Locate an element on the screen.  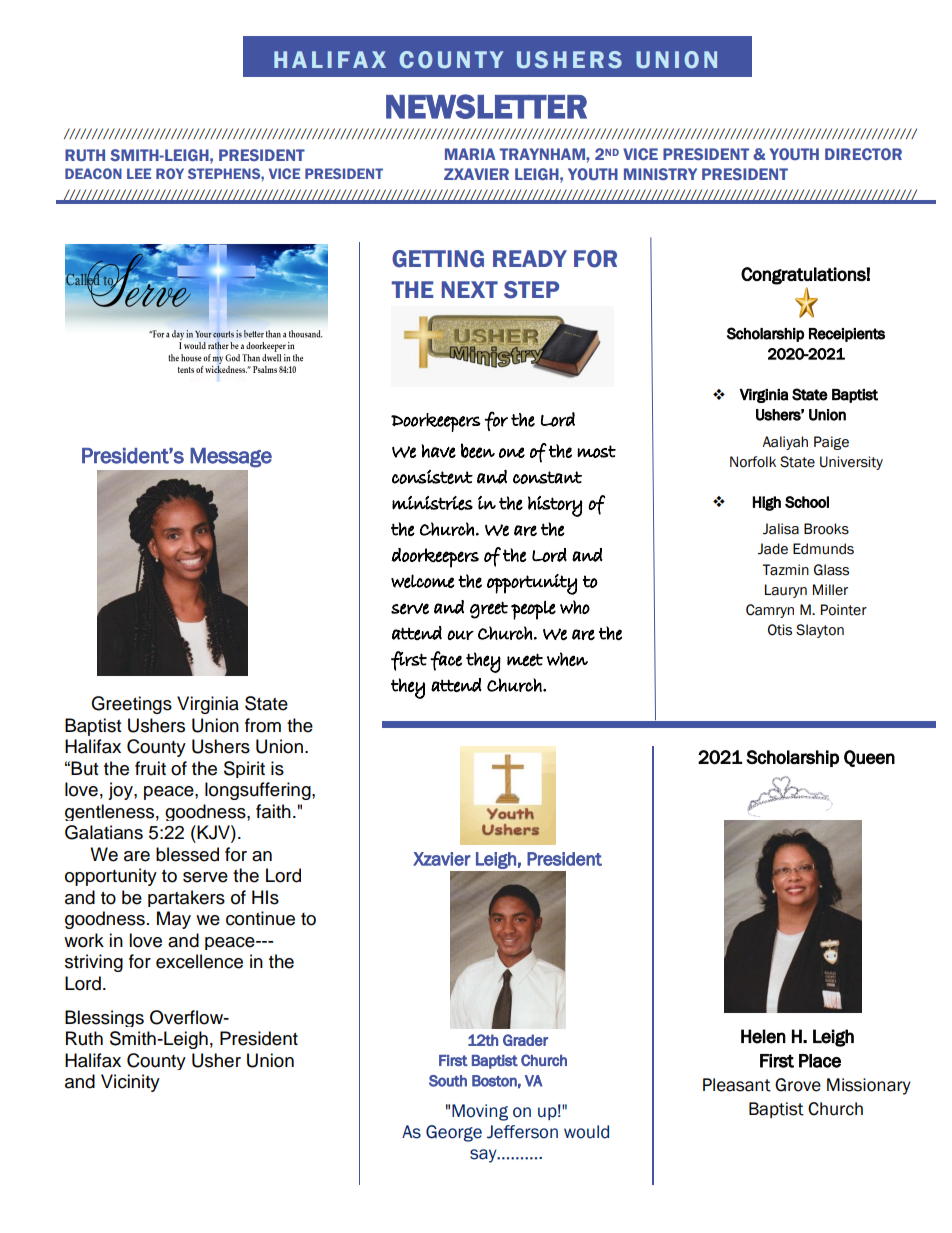
ROY is located at coordinates (170, 173).
